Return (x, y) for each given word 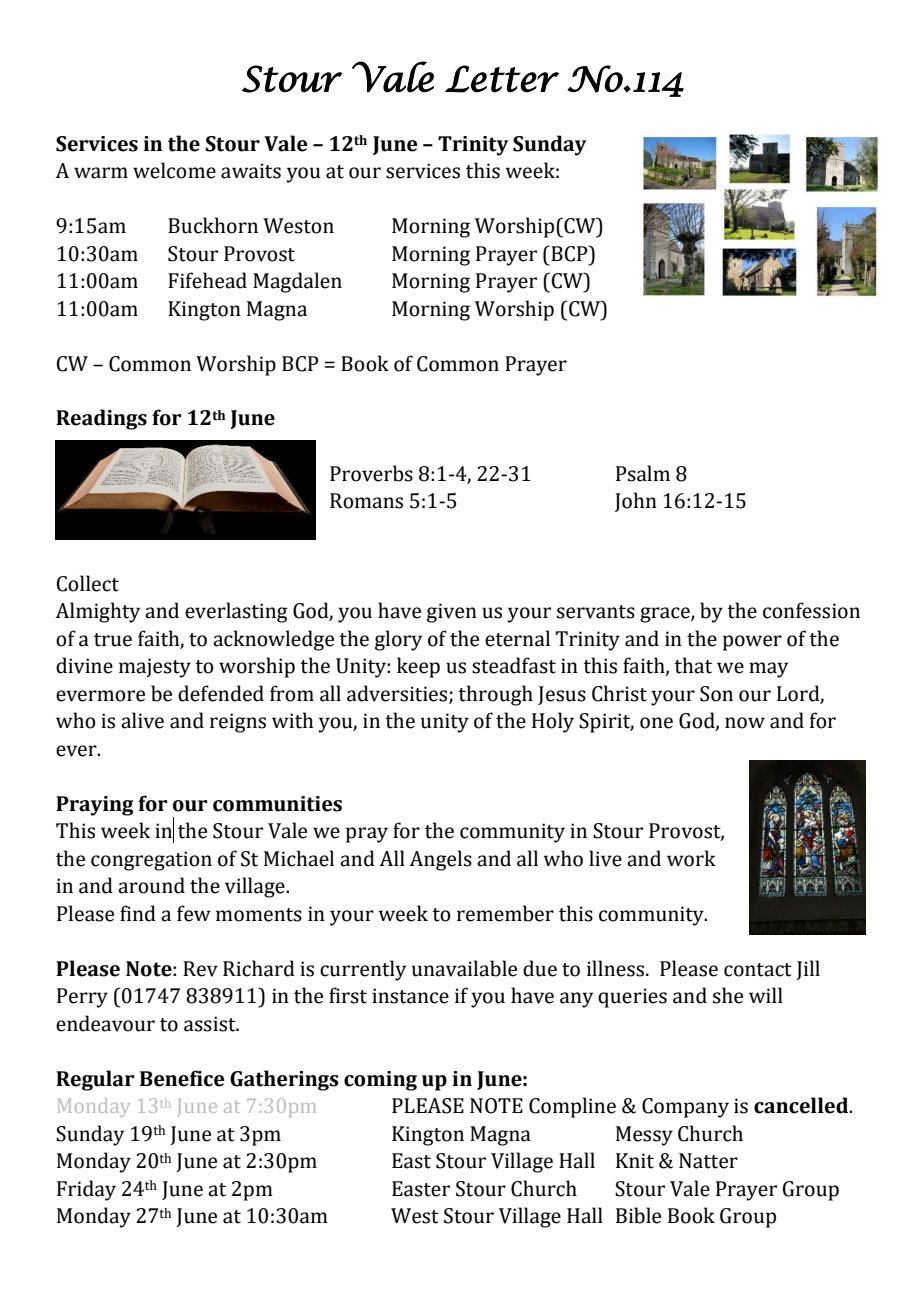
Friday (86, 1190)
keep (418, 667)
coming (380, 1081)
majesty (155, 668)
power (752, 643)
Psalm (643, 473)
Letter (502, 79)
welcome (174, 170)
